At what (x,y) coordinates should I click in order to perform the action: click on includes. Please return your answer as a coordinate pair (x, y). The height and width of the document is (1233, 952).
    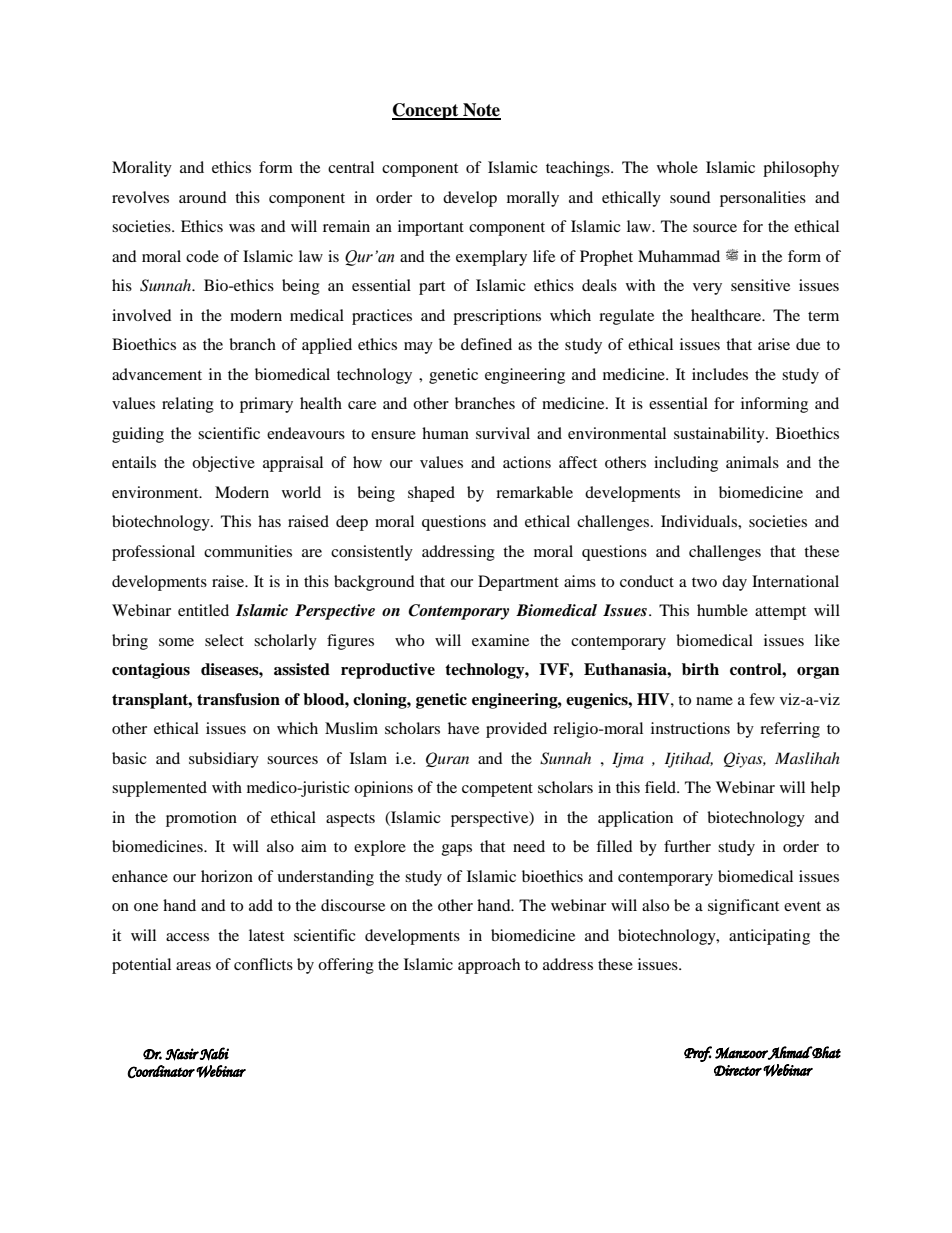
    Looking at the image, I should click on (720, 374).
